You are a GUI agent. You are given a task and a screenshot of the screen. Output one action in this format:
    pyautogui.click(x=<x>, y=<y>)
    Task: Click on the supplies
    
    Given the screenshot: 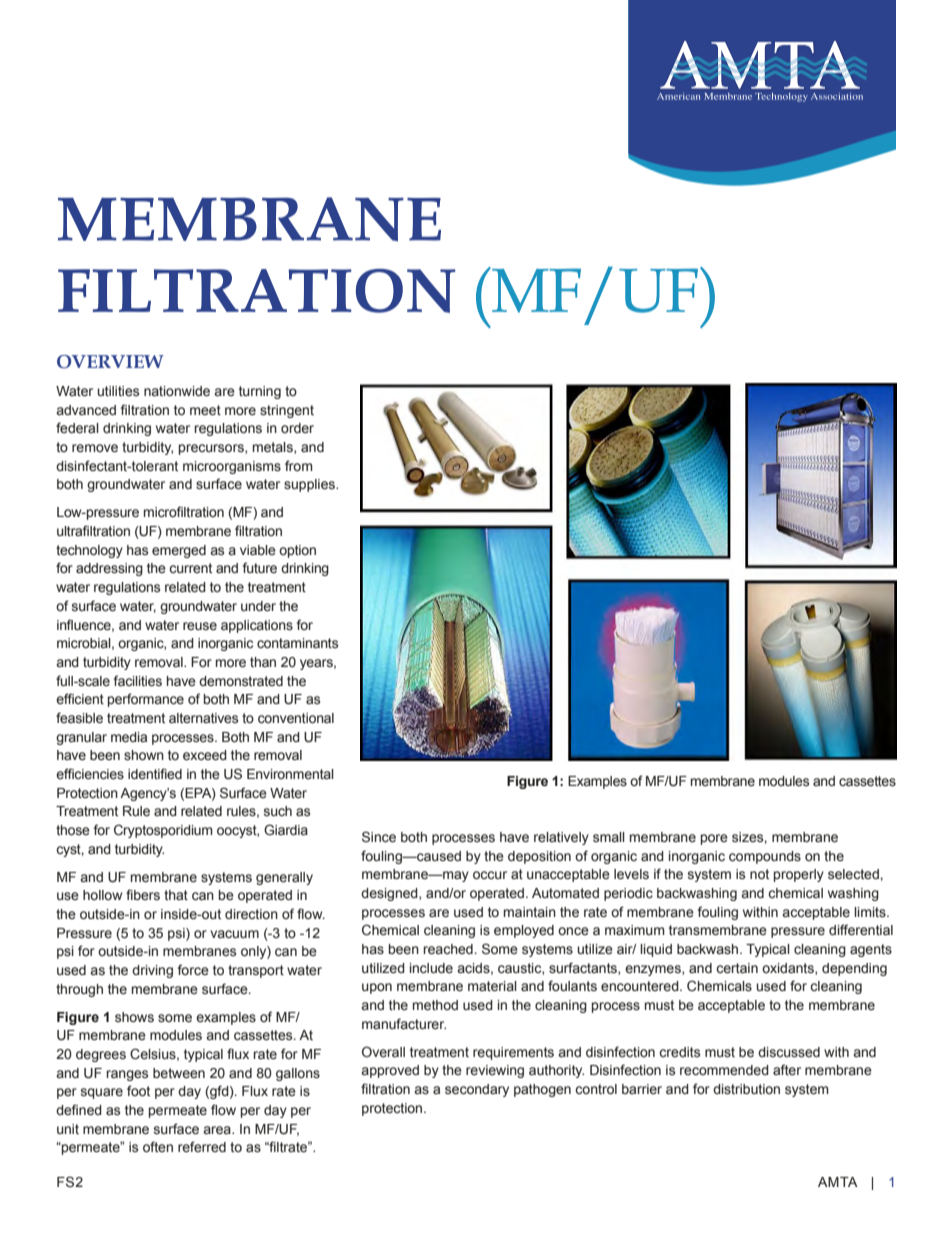 What is the action you would take?
    pyautogui.click(x=310, y=485)
